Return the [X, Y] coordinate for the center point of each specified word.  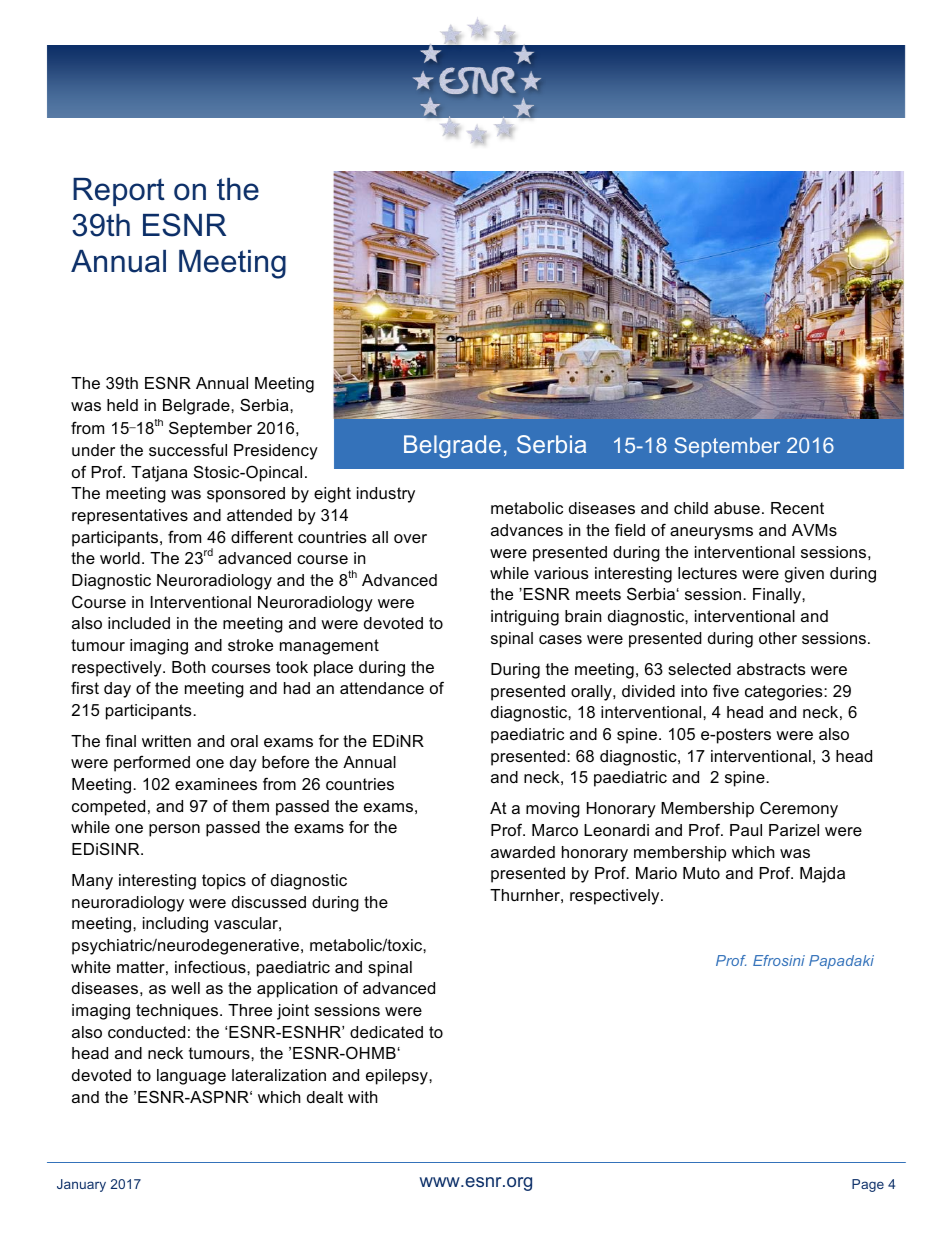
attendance [382, 688]
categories [785, 693]
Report [119, 192]
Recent [797, 508]
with [363, 1097]
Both [189, 667]
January [81, 1185]
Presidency [276, 452]
